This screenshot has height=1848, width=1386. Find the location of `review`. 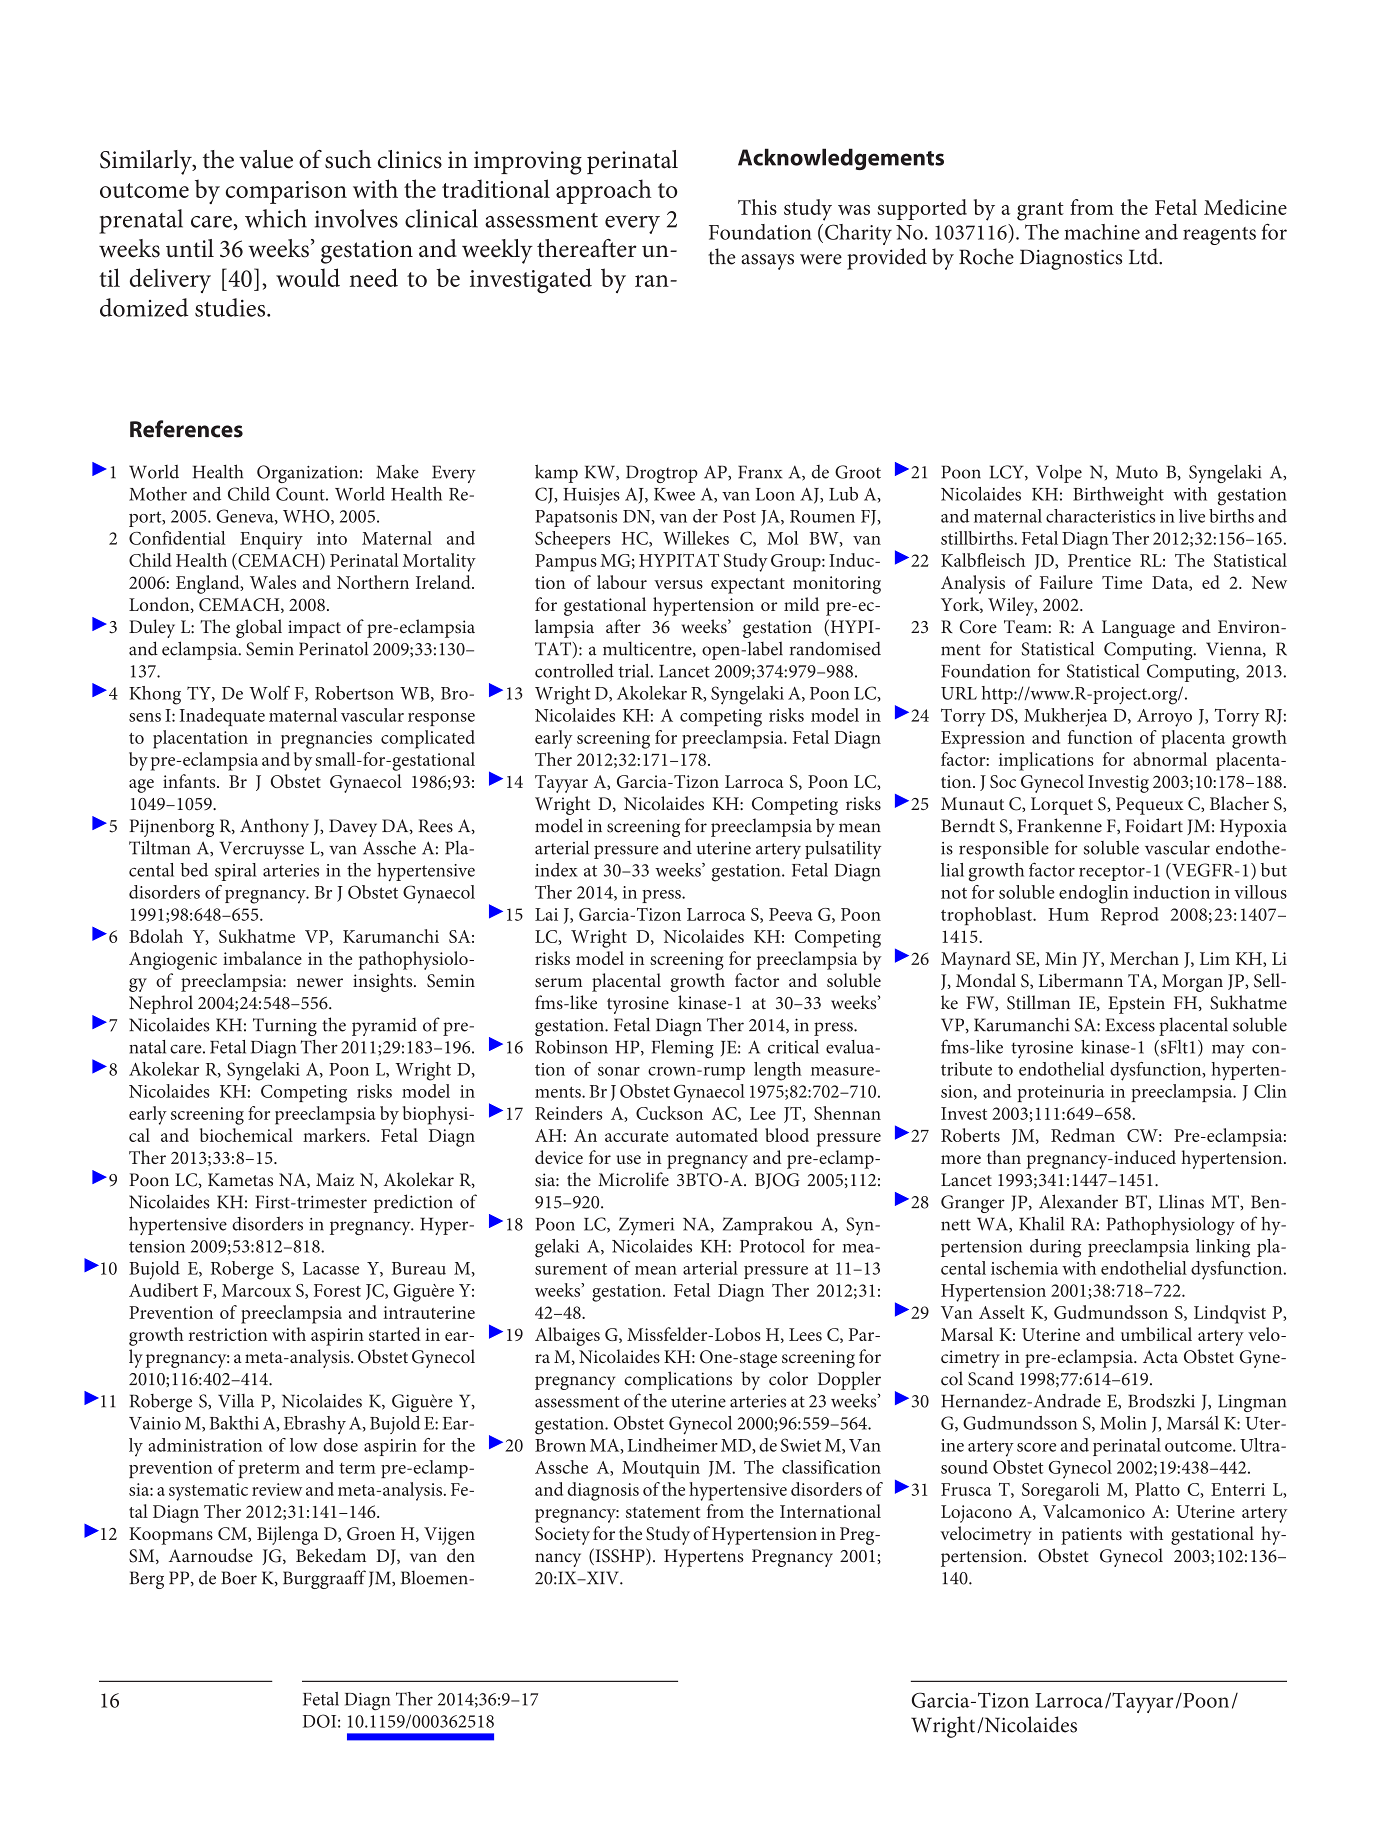

review is located at coordinates (277, 1489).
